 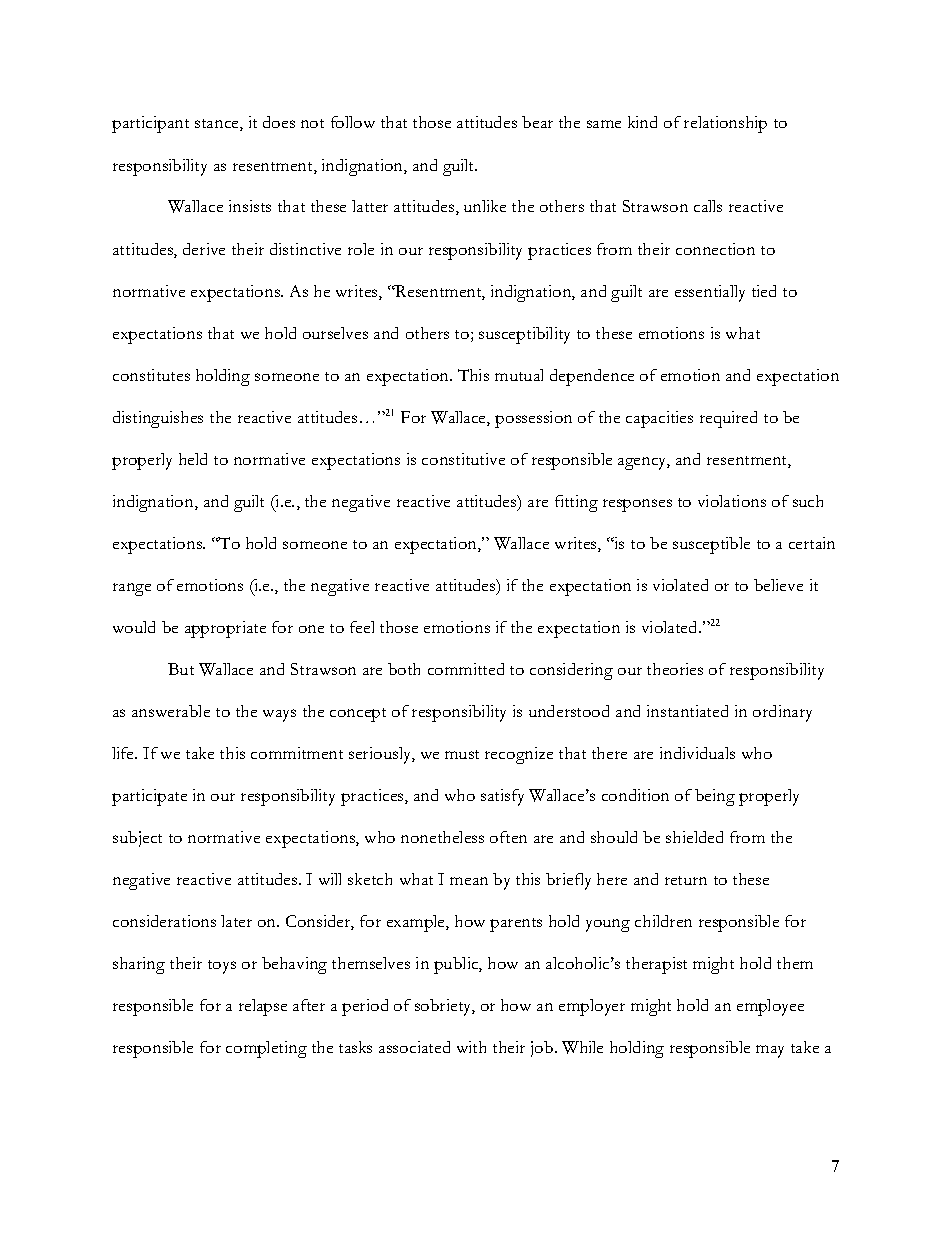 I want to click on relationship, so click(x=725, y=124).
